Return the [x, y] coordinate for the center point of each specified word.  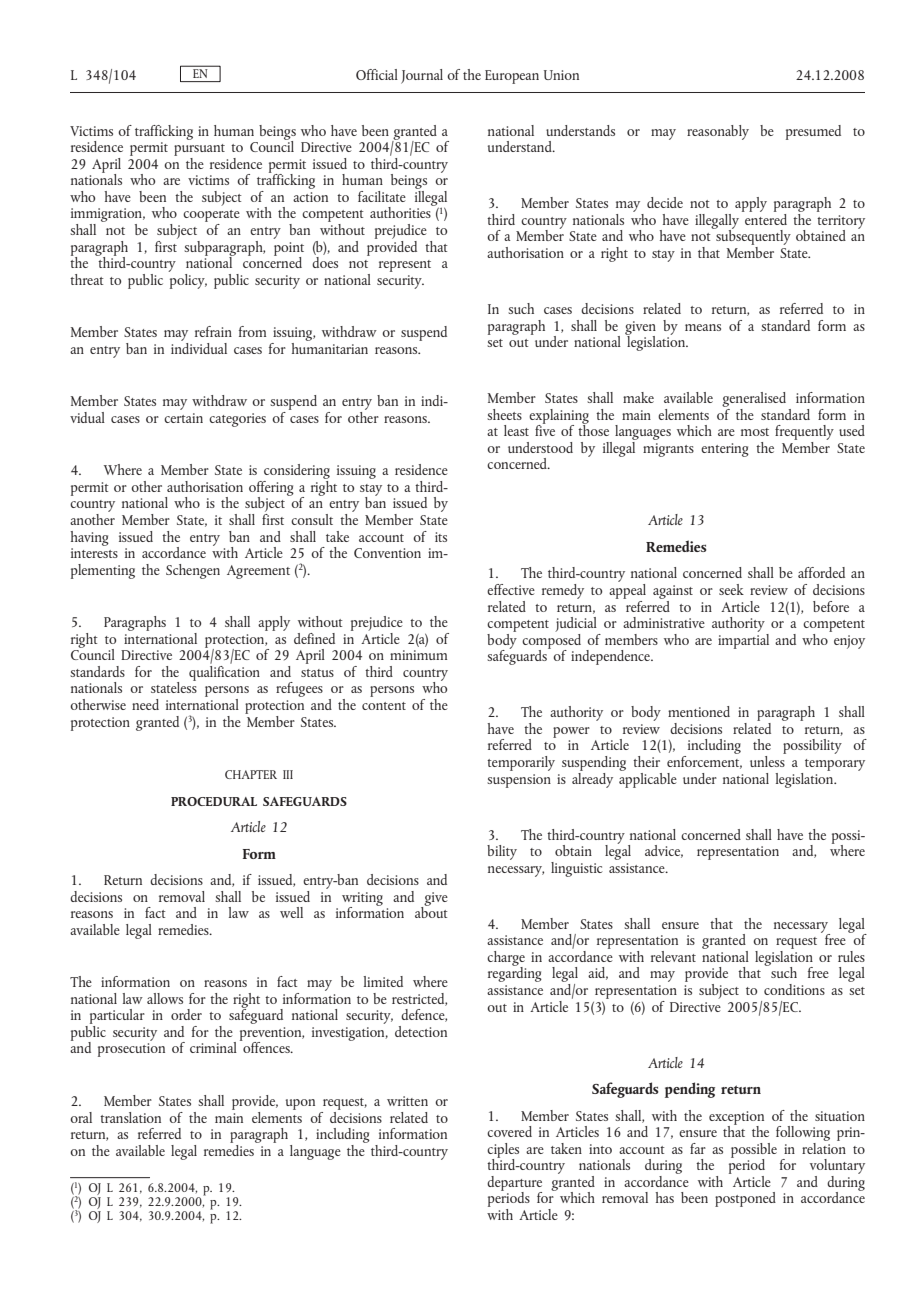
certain [183, 418]
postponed [745, 1199]
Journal [422, 76]
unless [768, 760]
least [516, 430]
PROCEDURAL [214, 801]
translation [130, 1117]
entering [725, 450]
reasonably [718, 132]
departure [514, 1184]
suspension [519, 781]
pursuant [199, 150]
